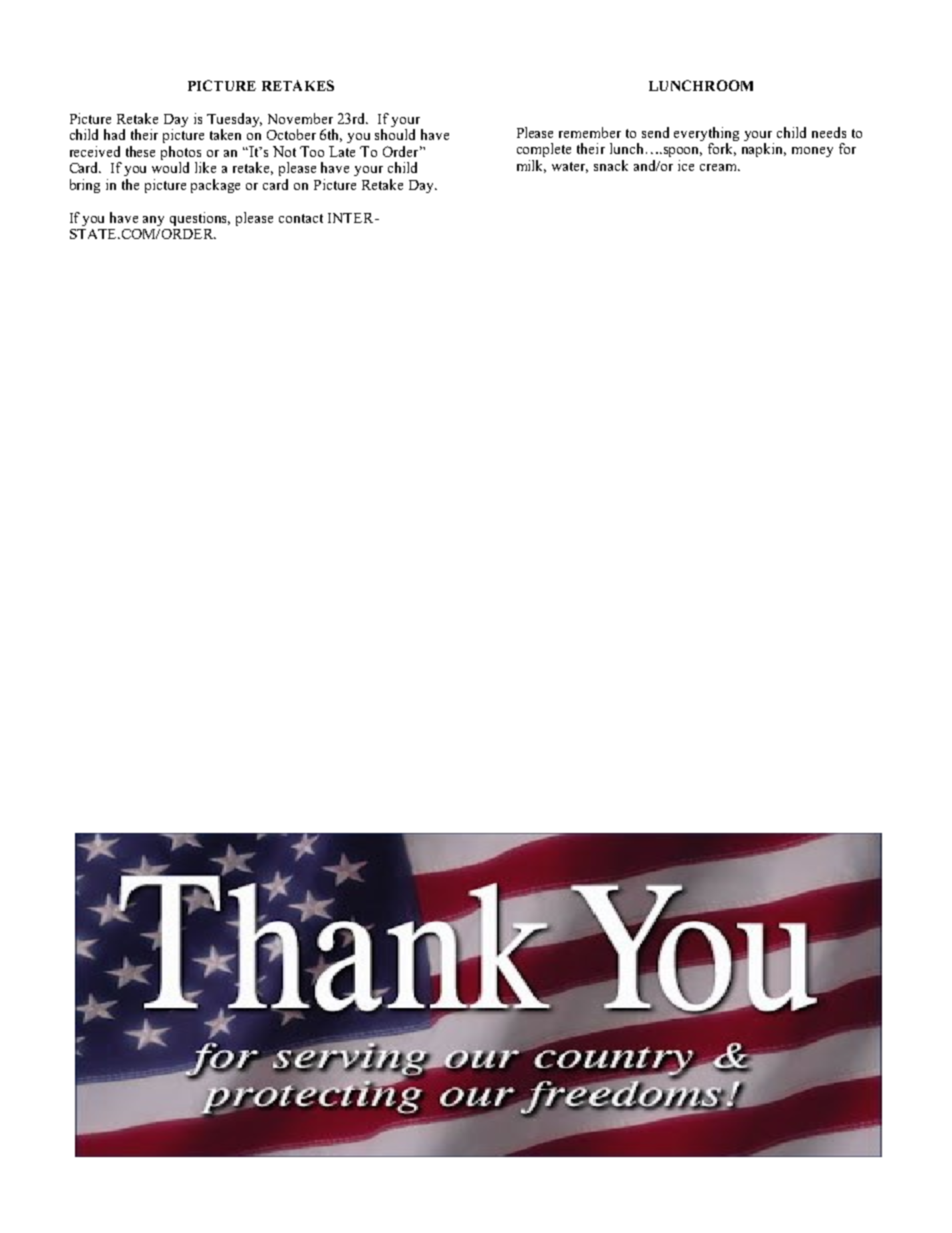 The height and width of the screenshot is (1233, 952). What do you see at coordinates (531, 166) in the screenshot?
I see `milk` at bounding box center [531, 166].
